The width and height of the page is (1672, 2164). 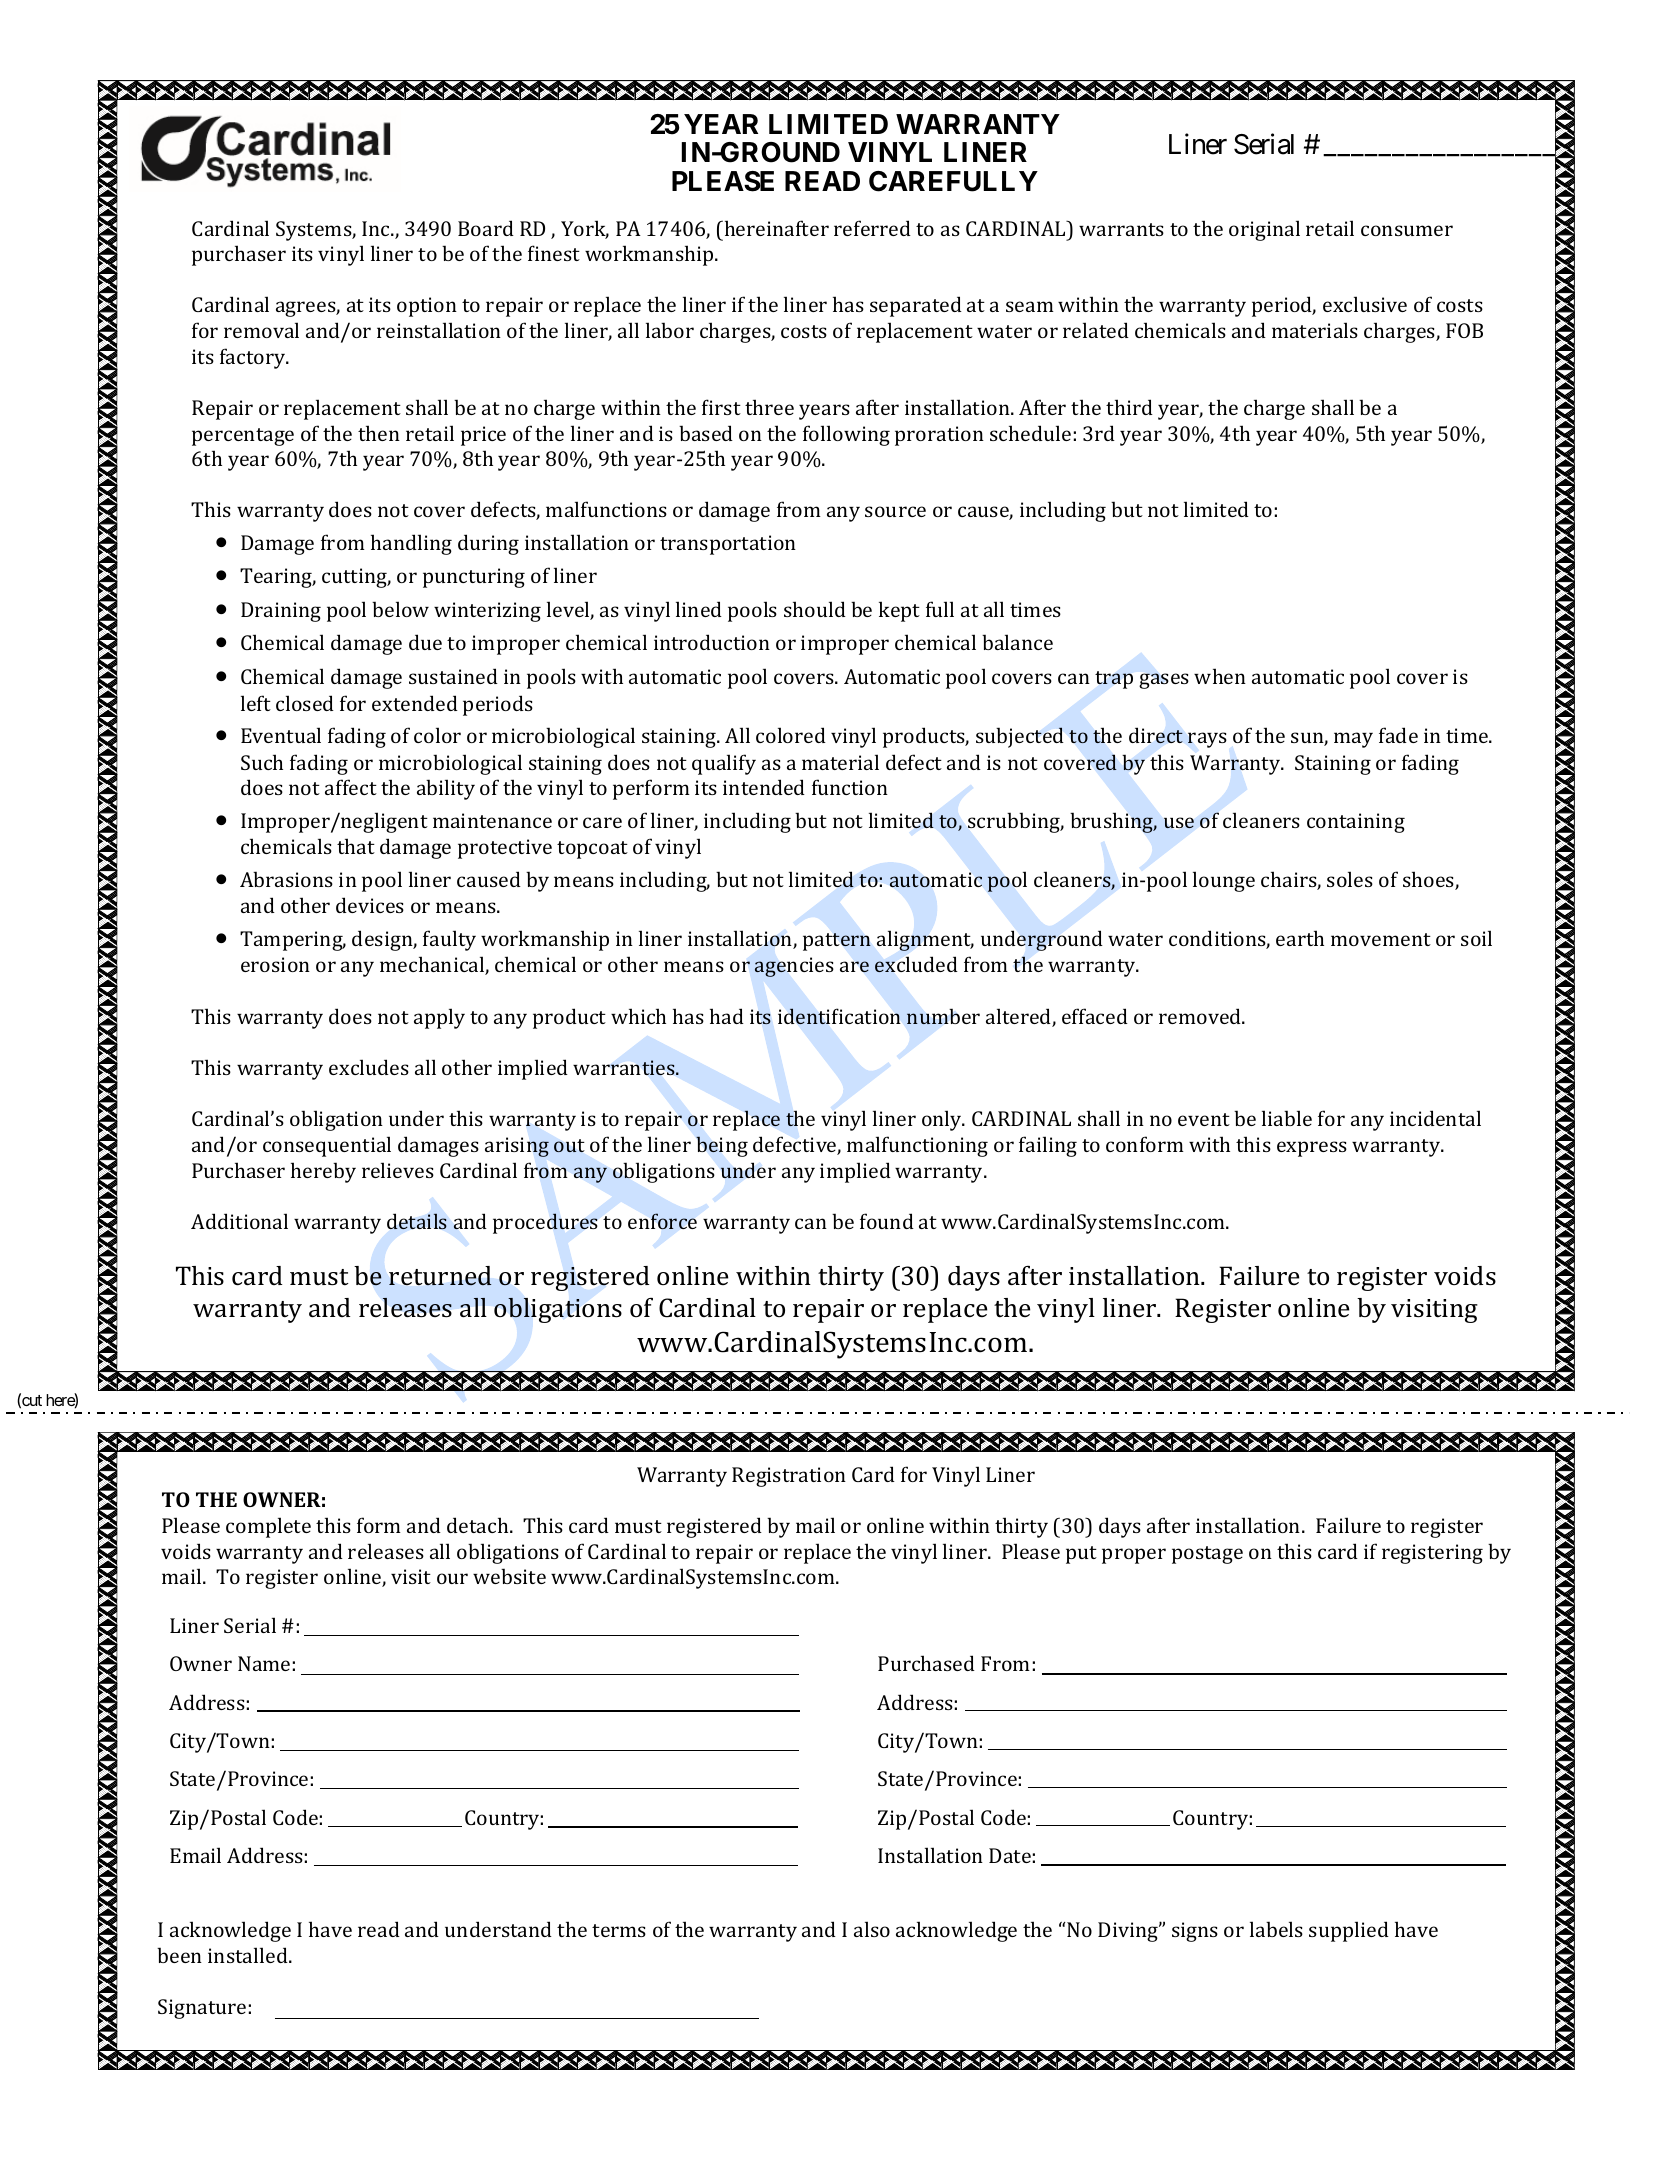 What do you see at coordinates (872, 228) in the page?
I see `referred` at bounding box center [872, 228].
